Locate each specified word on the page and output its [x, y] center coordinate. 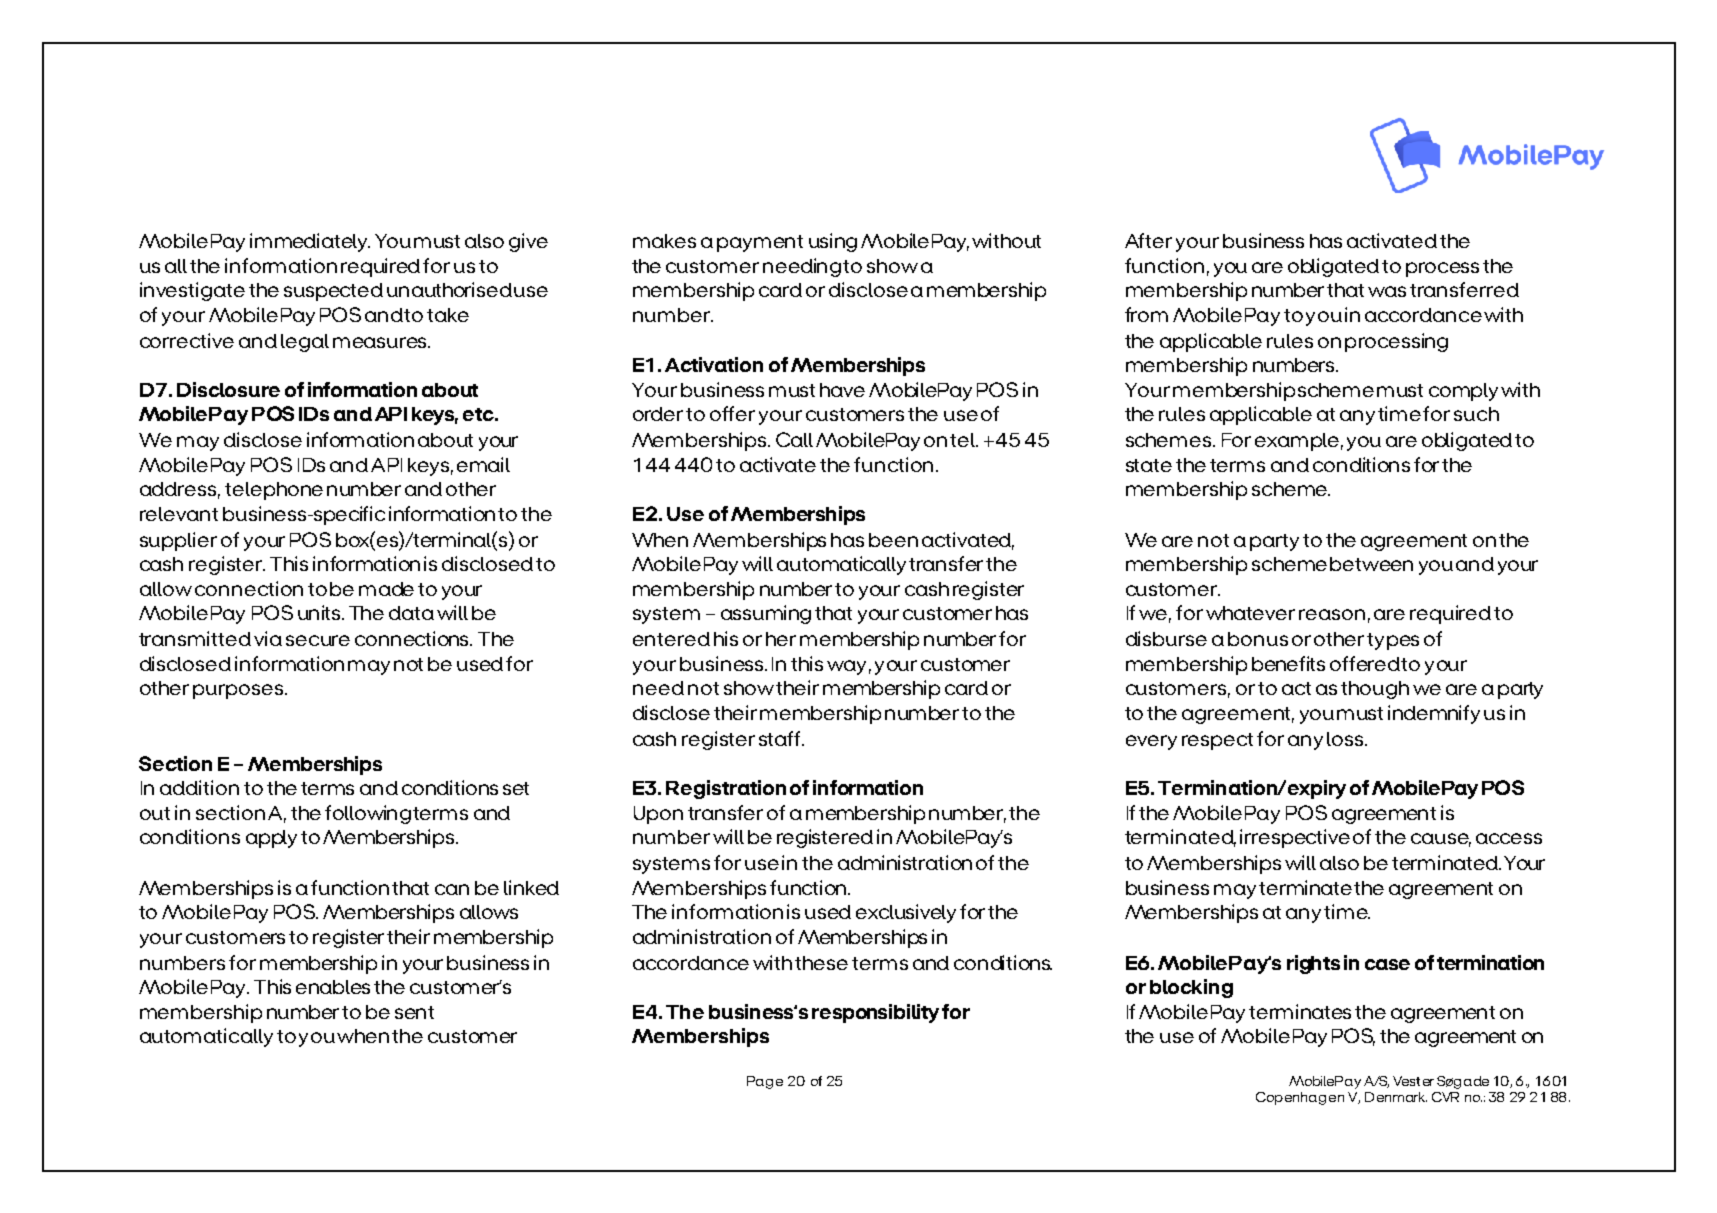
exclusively [906, 913]
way [846, 667]
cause [1441, 840]
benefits [1288, 663]
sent [414, 1012]
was [1387, 291]
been [893, 540]
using [833, 242]
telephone [274, 491]
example [1297, 442]
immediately [310, 242]
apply [271, 839]
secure [318, 640]
